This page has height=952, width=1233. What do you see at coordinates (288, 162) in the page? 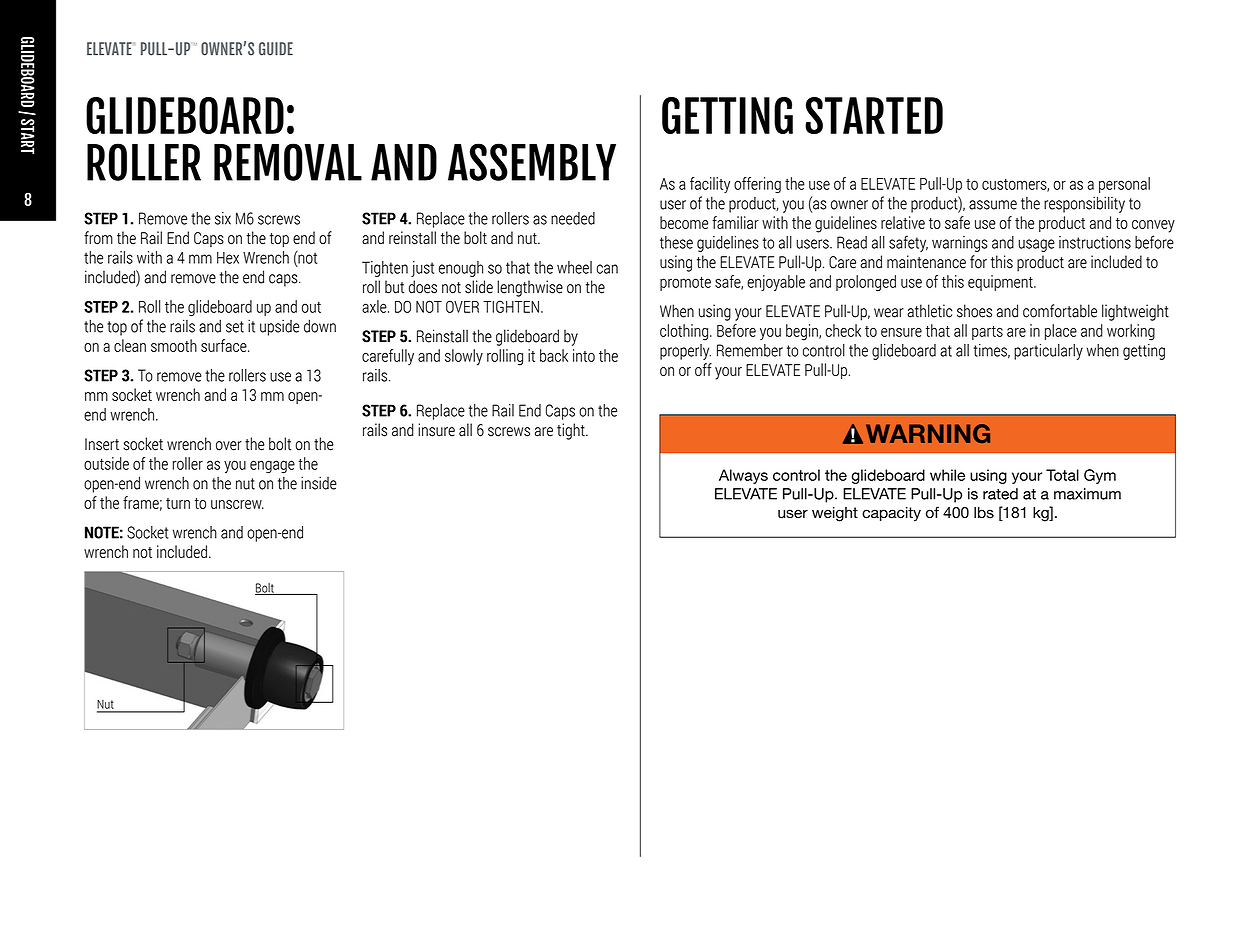
I see `REMOVAL` at bounding box center [288, 162].
